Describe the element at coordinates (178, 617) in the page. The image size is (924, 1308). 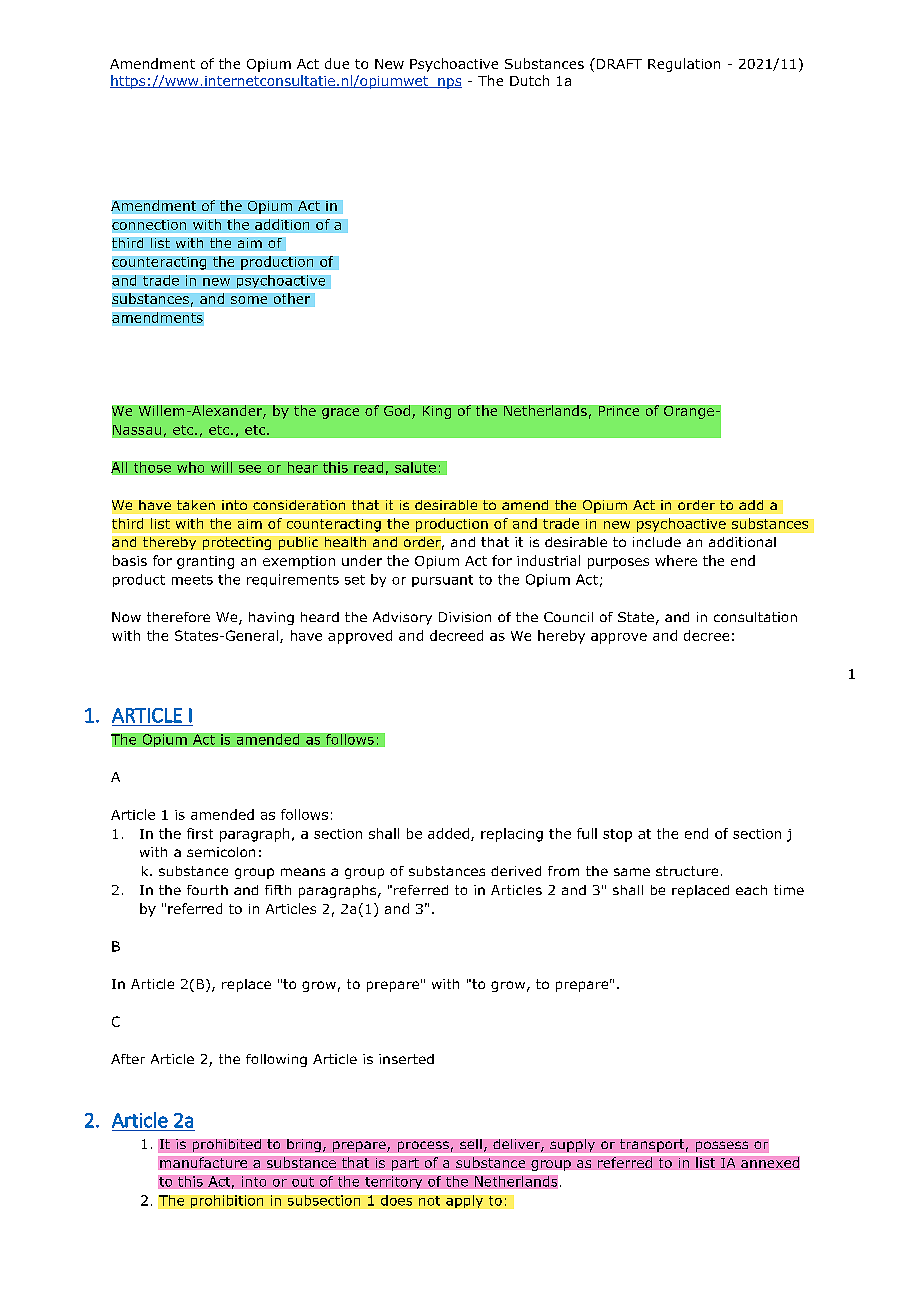
I see `therefore` at that location.
